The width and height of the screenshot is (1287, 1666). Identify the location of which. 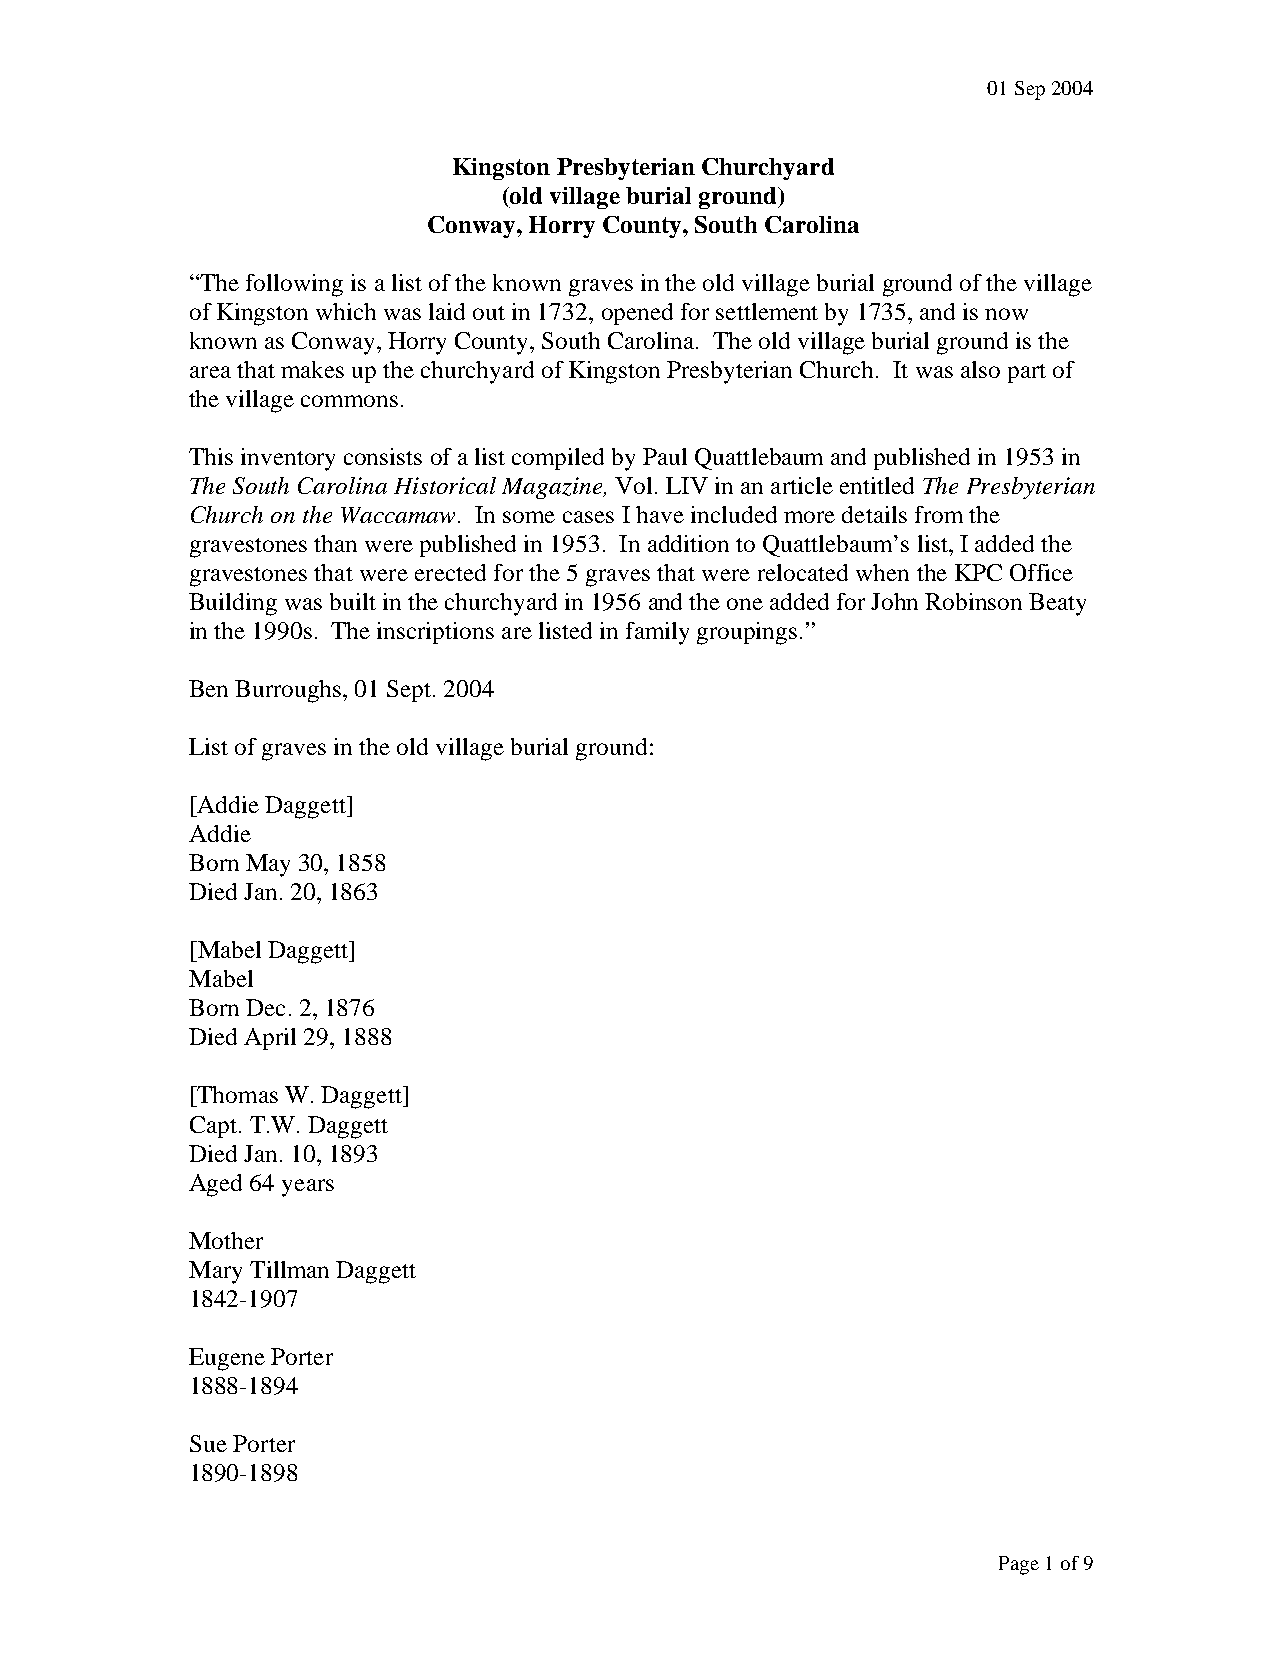
(346, 311).
